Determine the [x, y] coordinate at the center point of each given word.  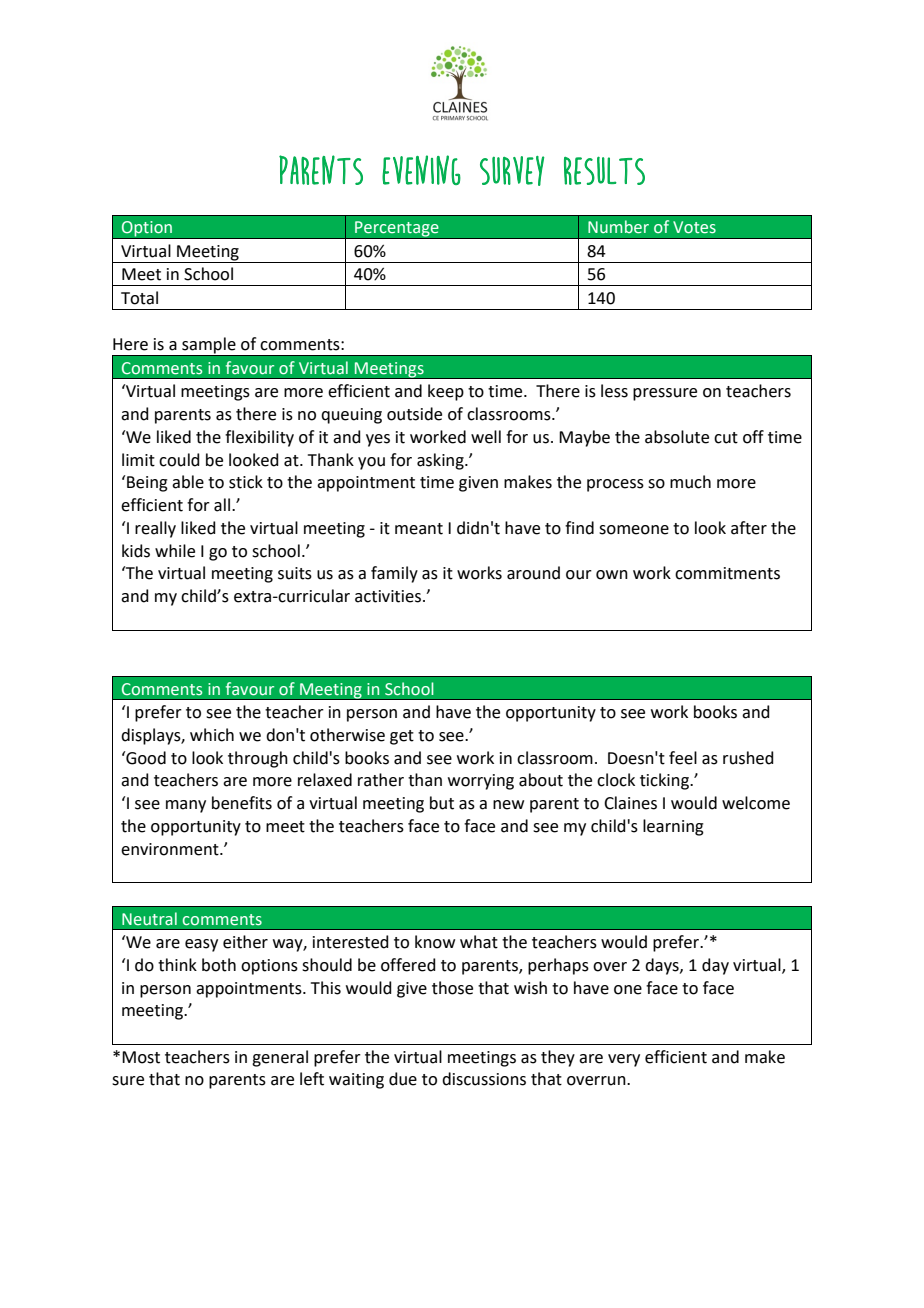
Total [139, 298]
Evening [421, 170]
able [188, 482]
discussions [484, 1079]
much [690, 482]
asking [441, 461]
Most [141, 1057]
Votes [694, 227]
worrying [481, 782]
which [212, 735]
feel [683, 758]
